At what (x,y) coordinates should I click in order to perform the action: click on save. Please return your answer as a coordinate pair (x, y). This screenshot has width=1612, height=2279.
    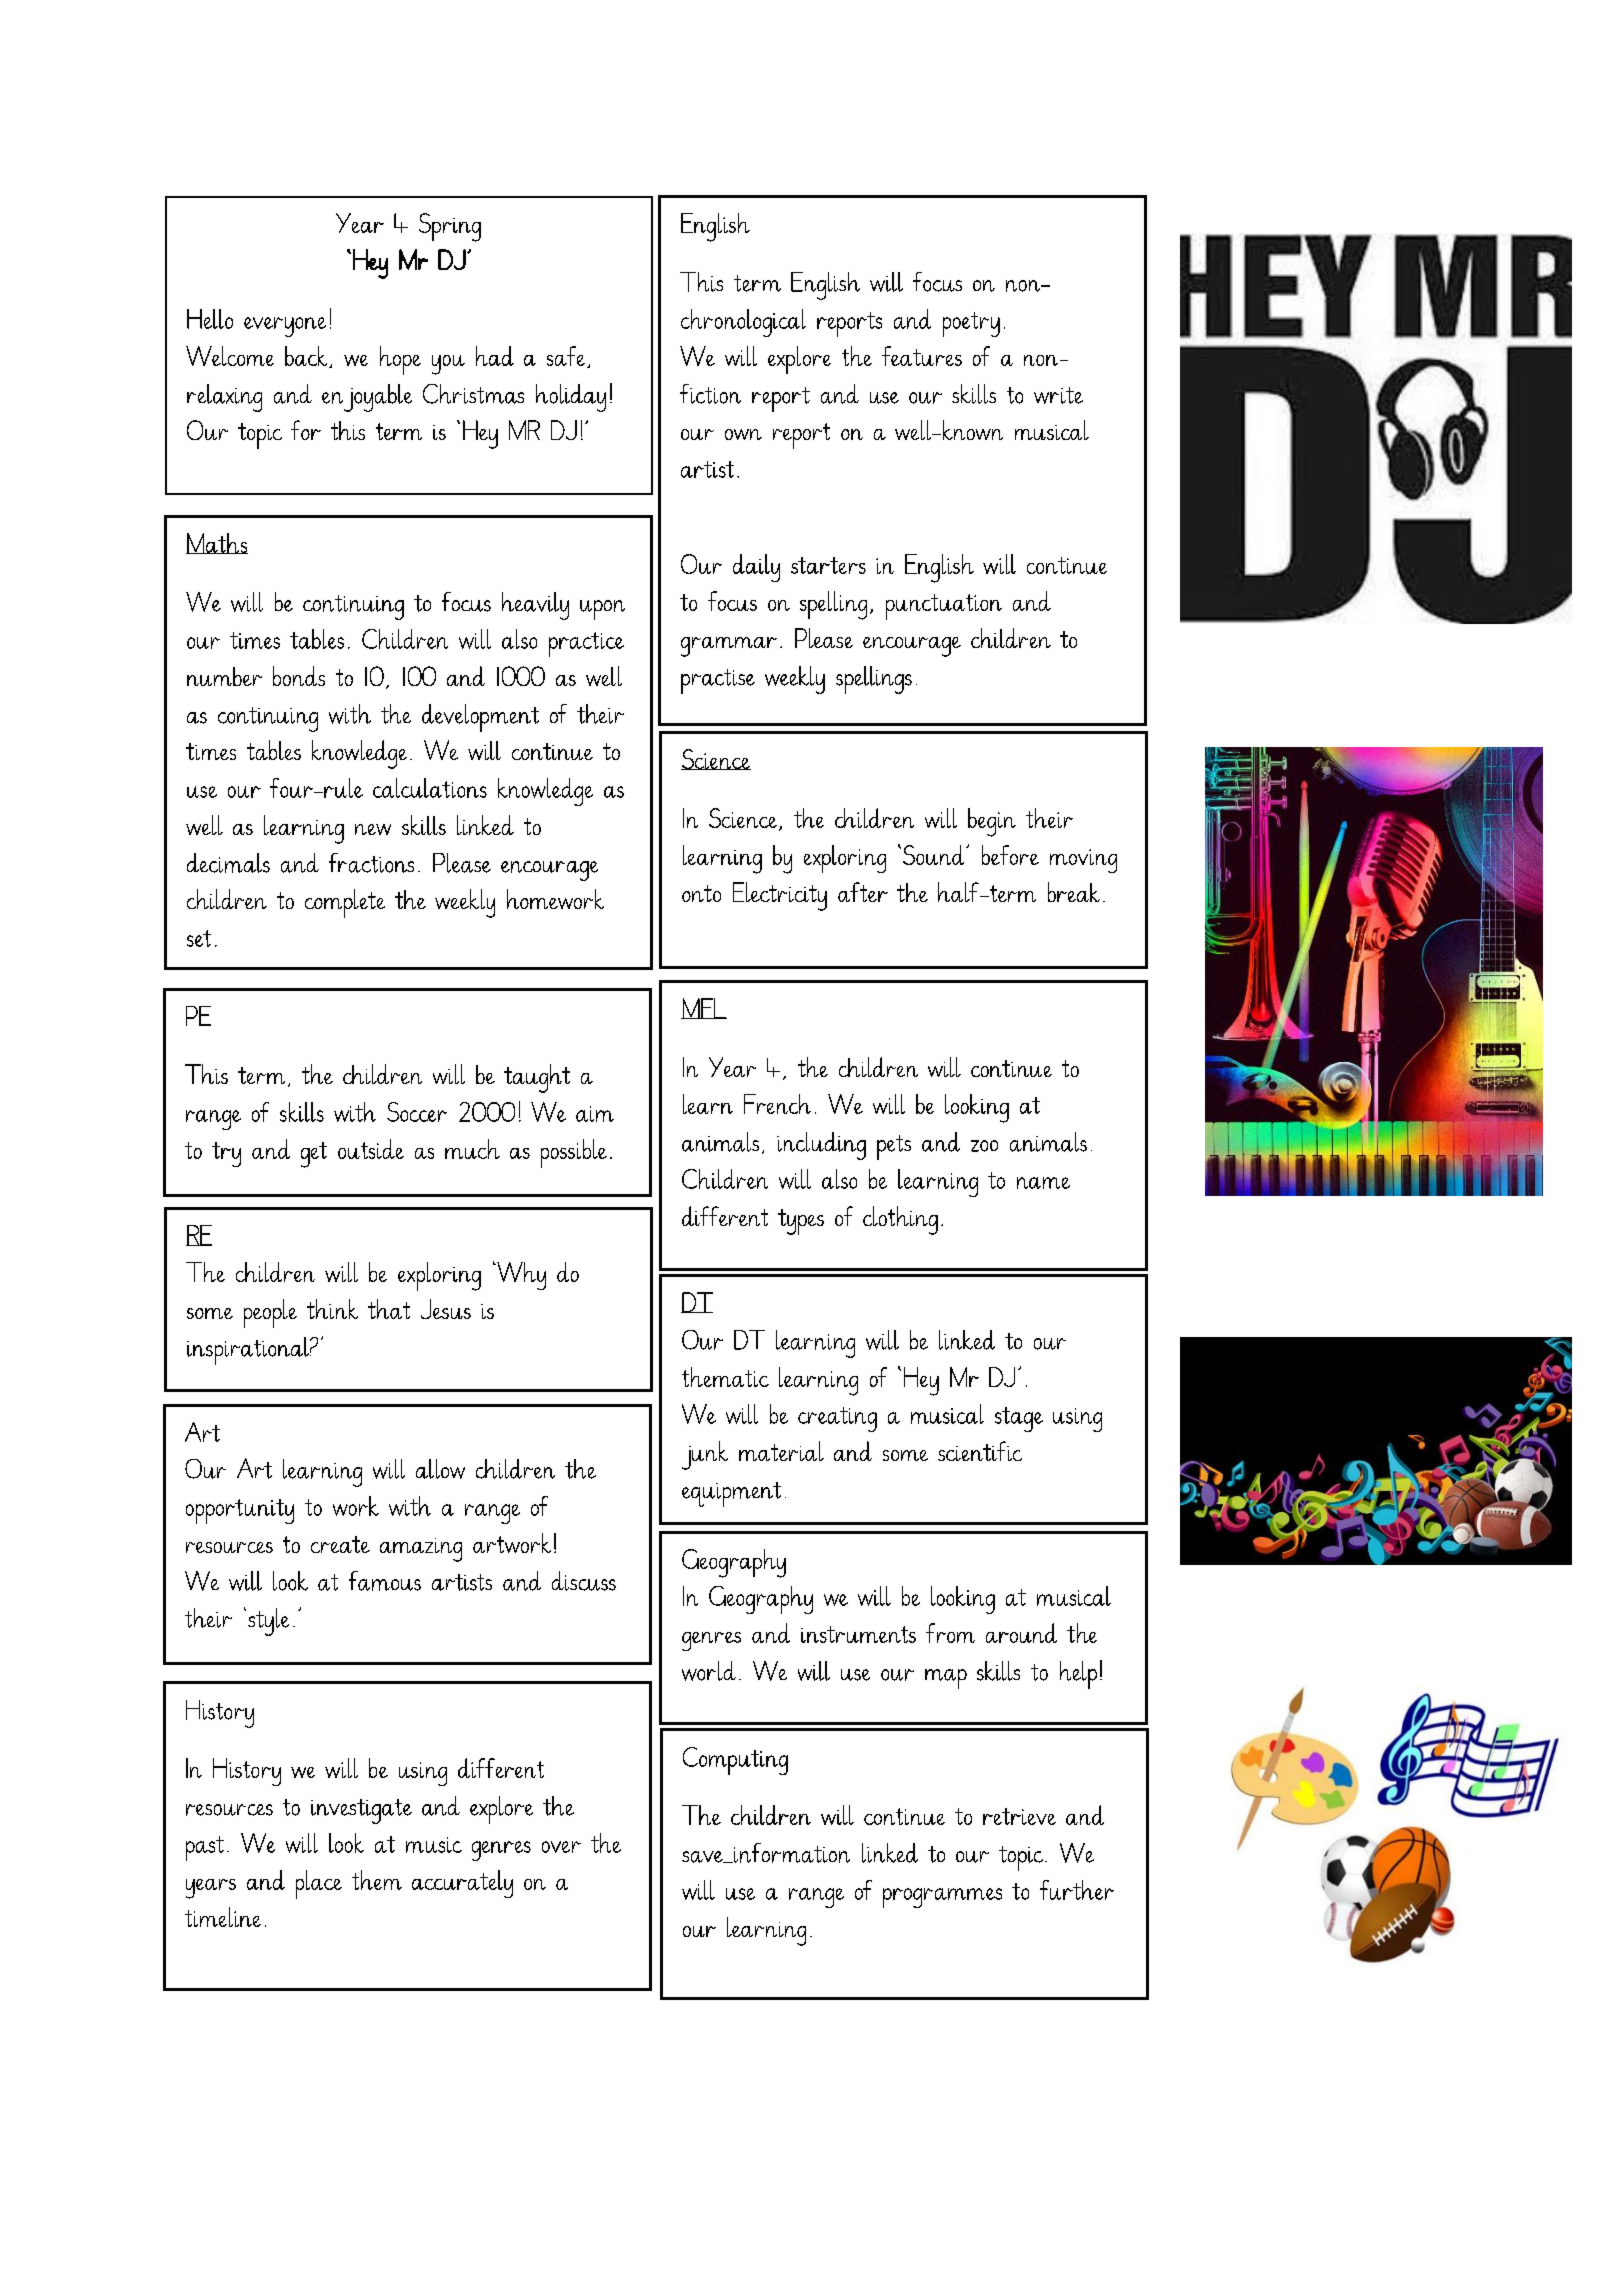
    Looking at the image, I should click on (703, 1857).
